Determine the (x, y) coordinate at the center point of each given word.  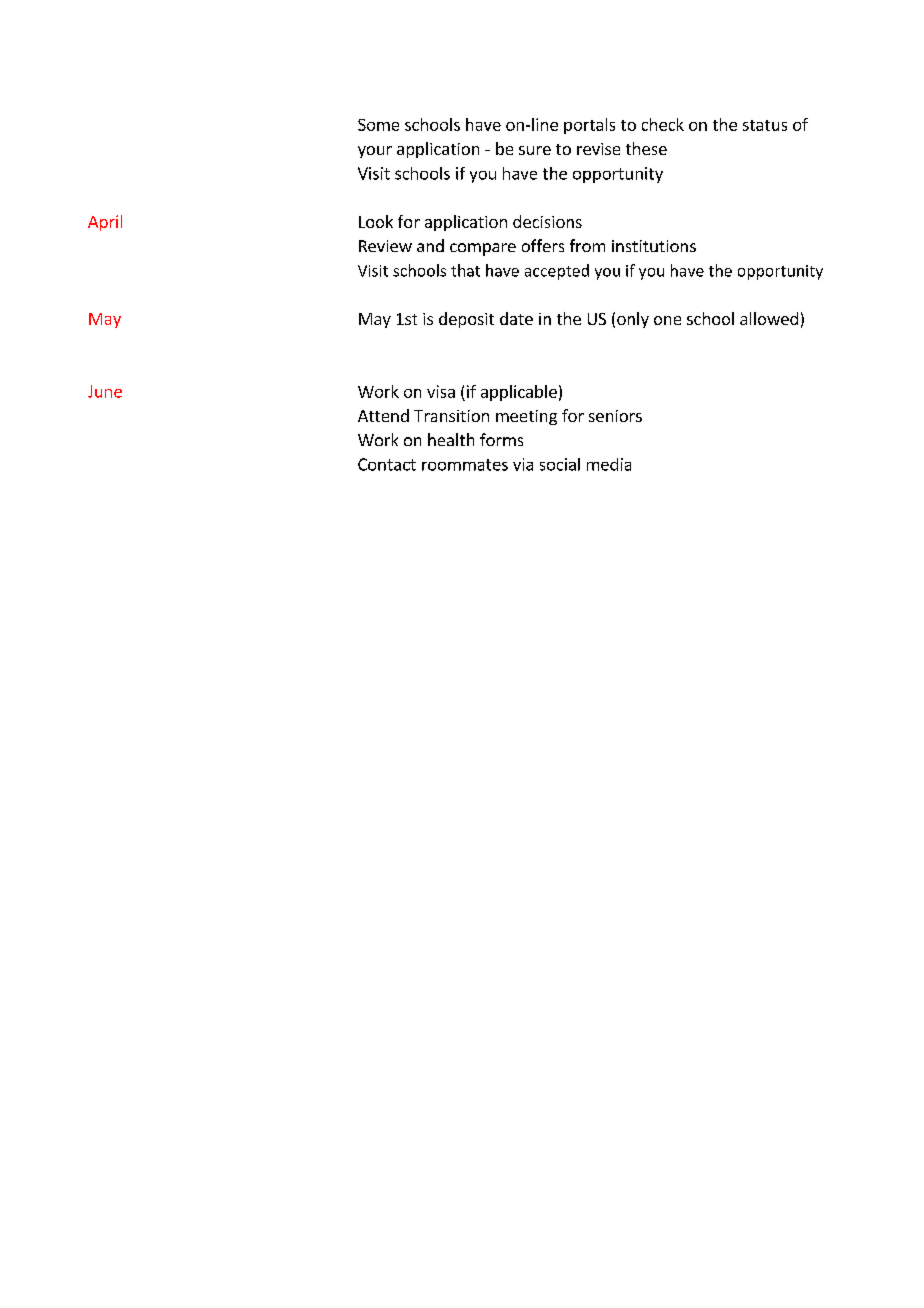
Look (376, 221)
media (609, 464)
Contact (387, 464)
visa (441, 391)
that (465, 270)
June (105, 391)
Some (378, 125)
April (105, 223)
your (375, 152)
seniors (615, 416)
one (667, 320)
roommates (465, 465)
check (663, 124)
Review (385, 246)
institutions (654, 246)
